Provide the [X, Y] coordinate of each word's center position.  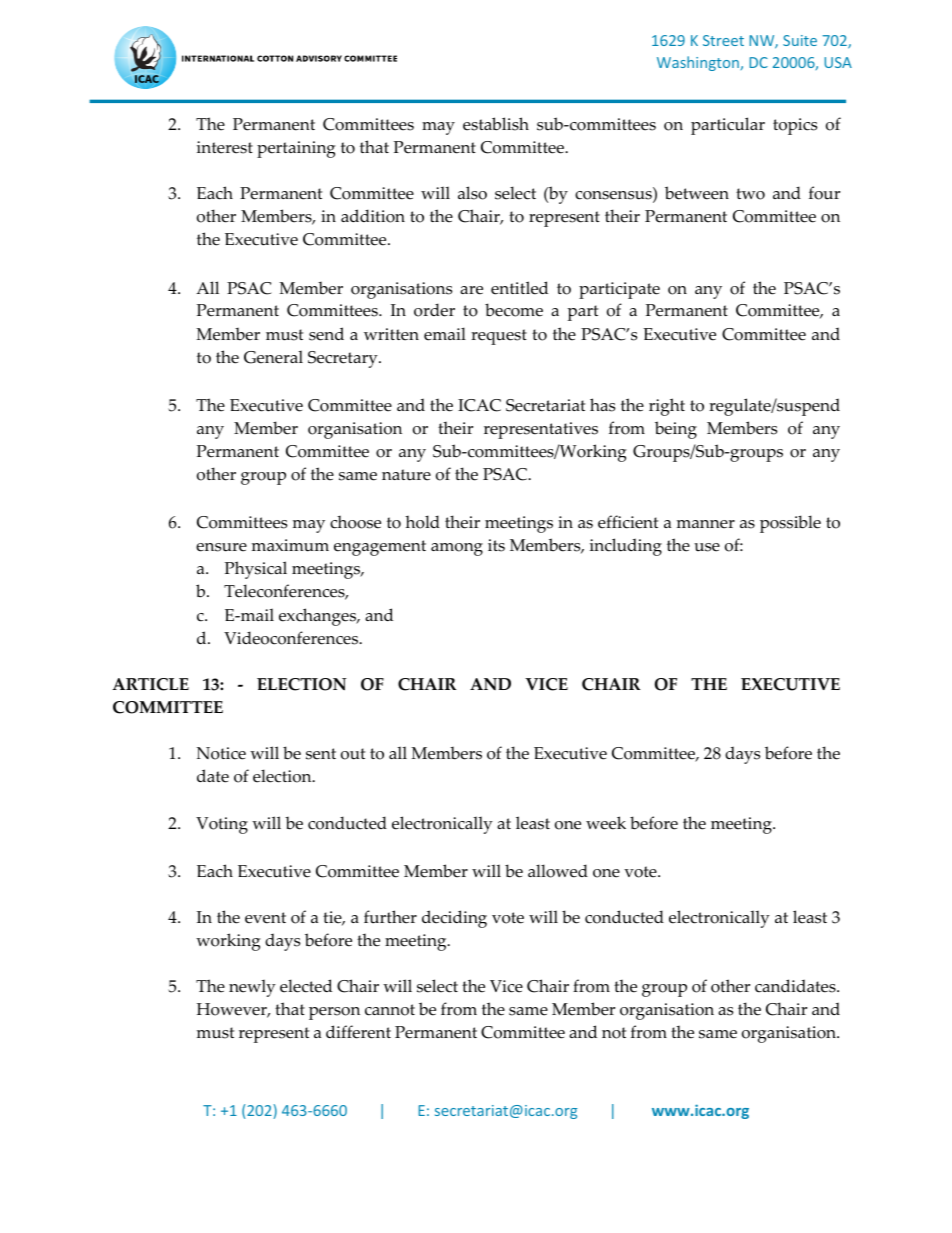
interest [225, 147]
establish [496, 124]
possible [790, 524]
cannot [390, 1010]
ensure [221, 547]
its [496, 545]
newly [252, 988]
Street [723, 40]
